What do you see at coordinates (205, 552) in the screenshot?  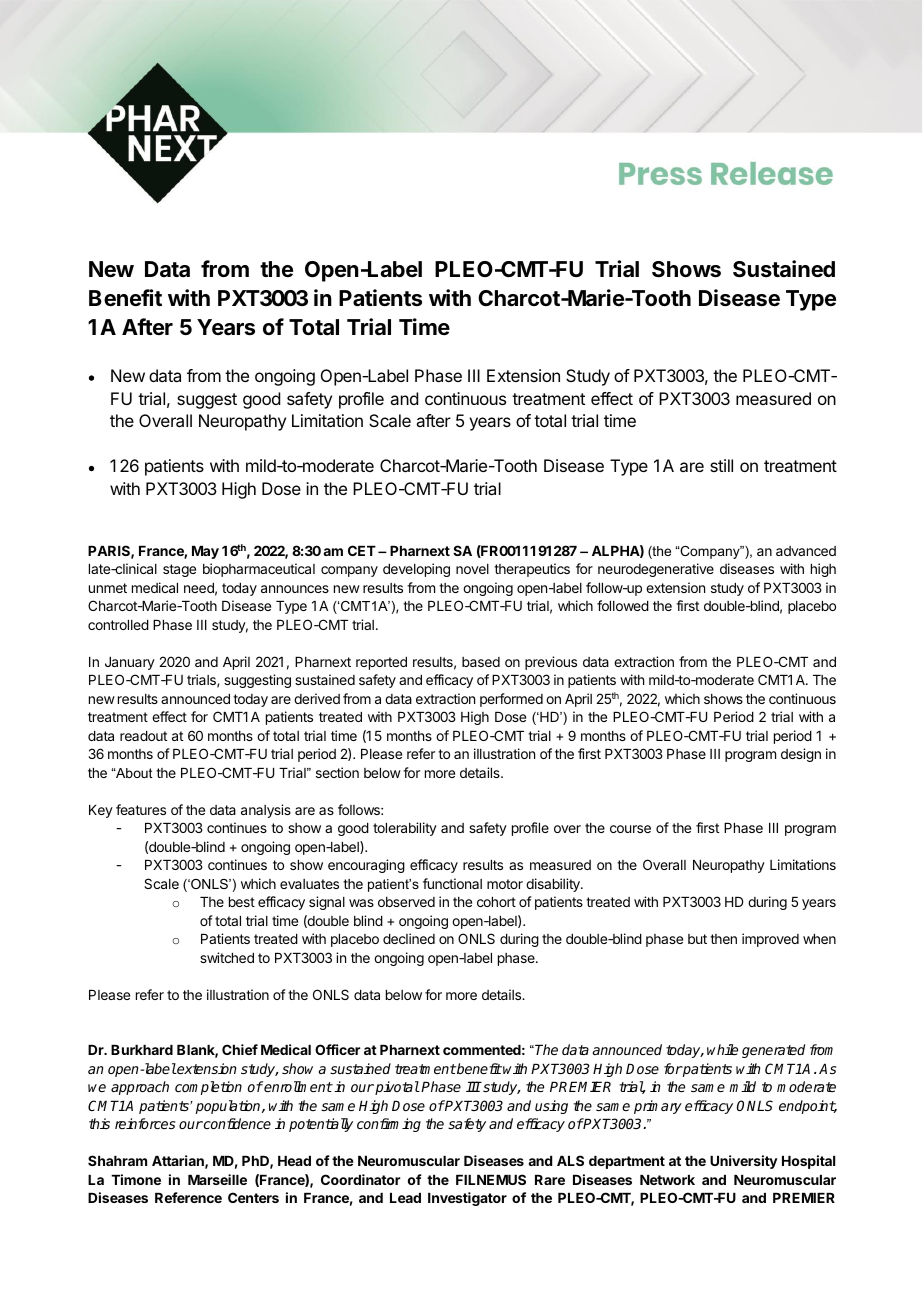 I see `May` at bounding box center [205, 552].
